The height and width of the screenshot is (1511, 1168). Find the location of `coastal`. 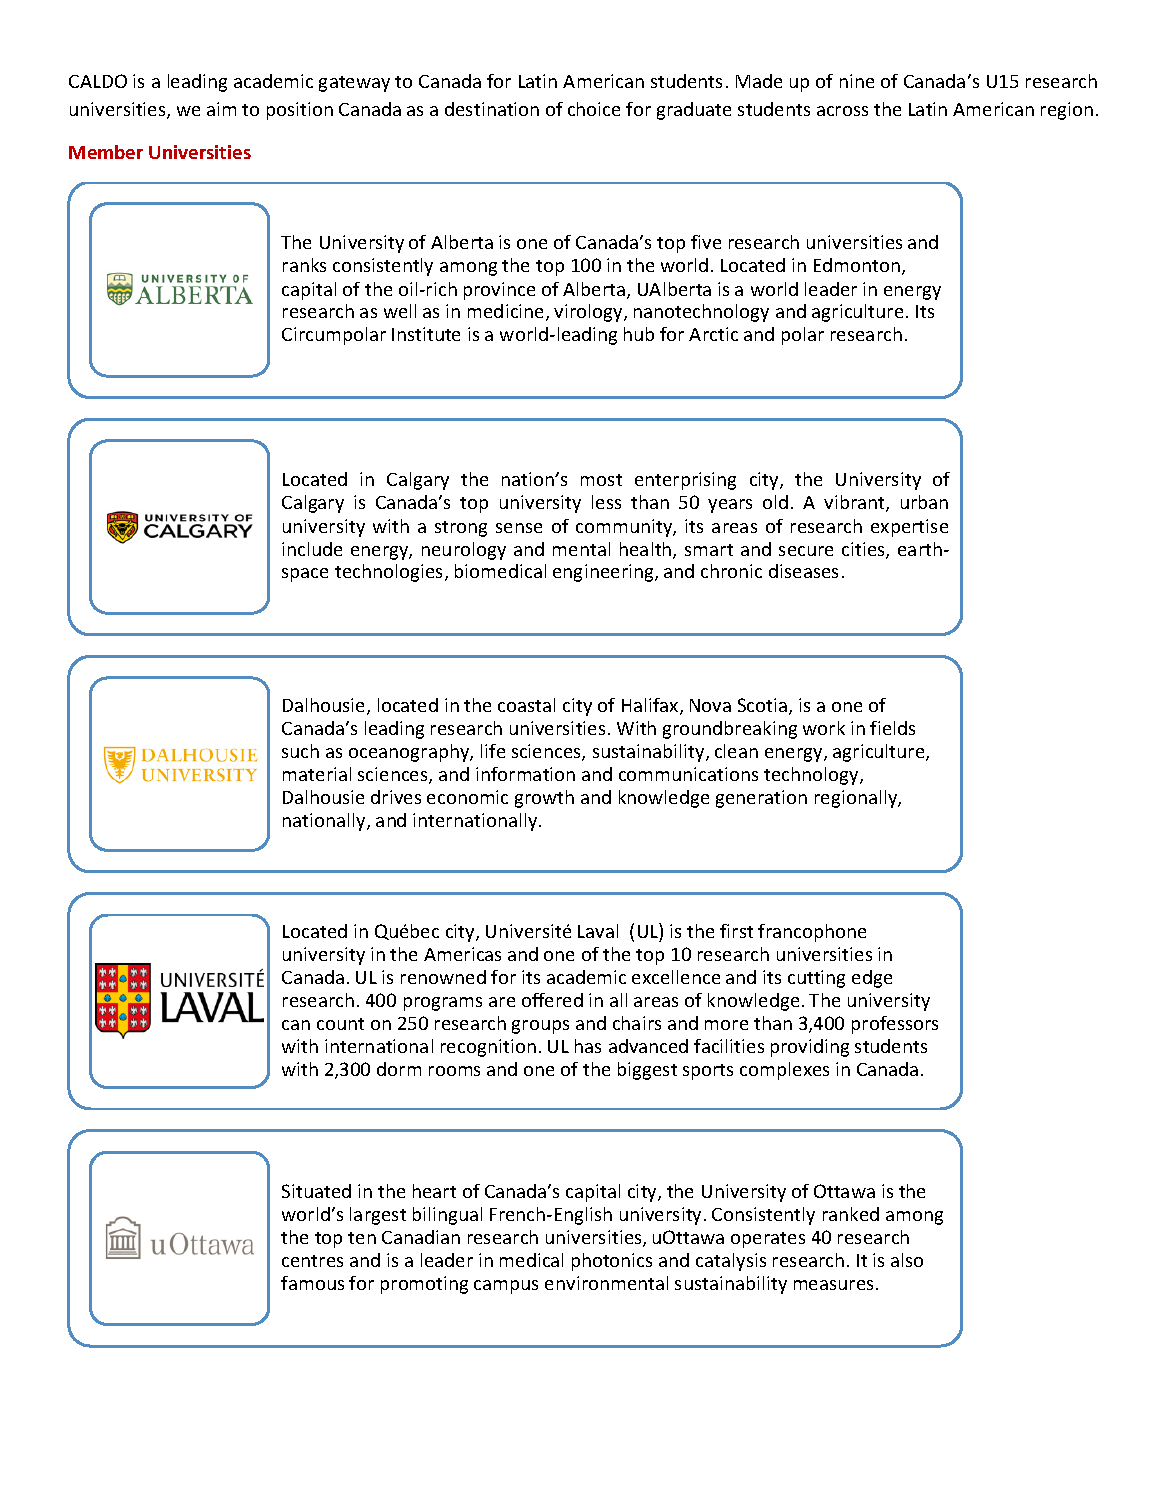

coastal is located at coordinates (526, 705).
